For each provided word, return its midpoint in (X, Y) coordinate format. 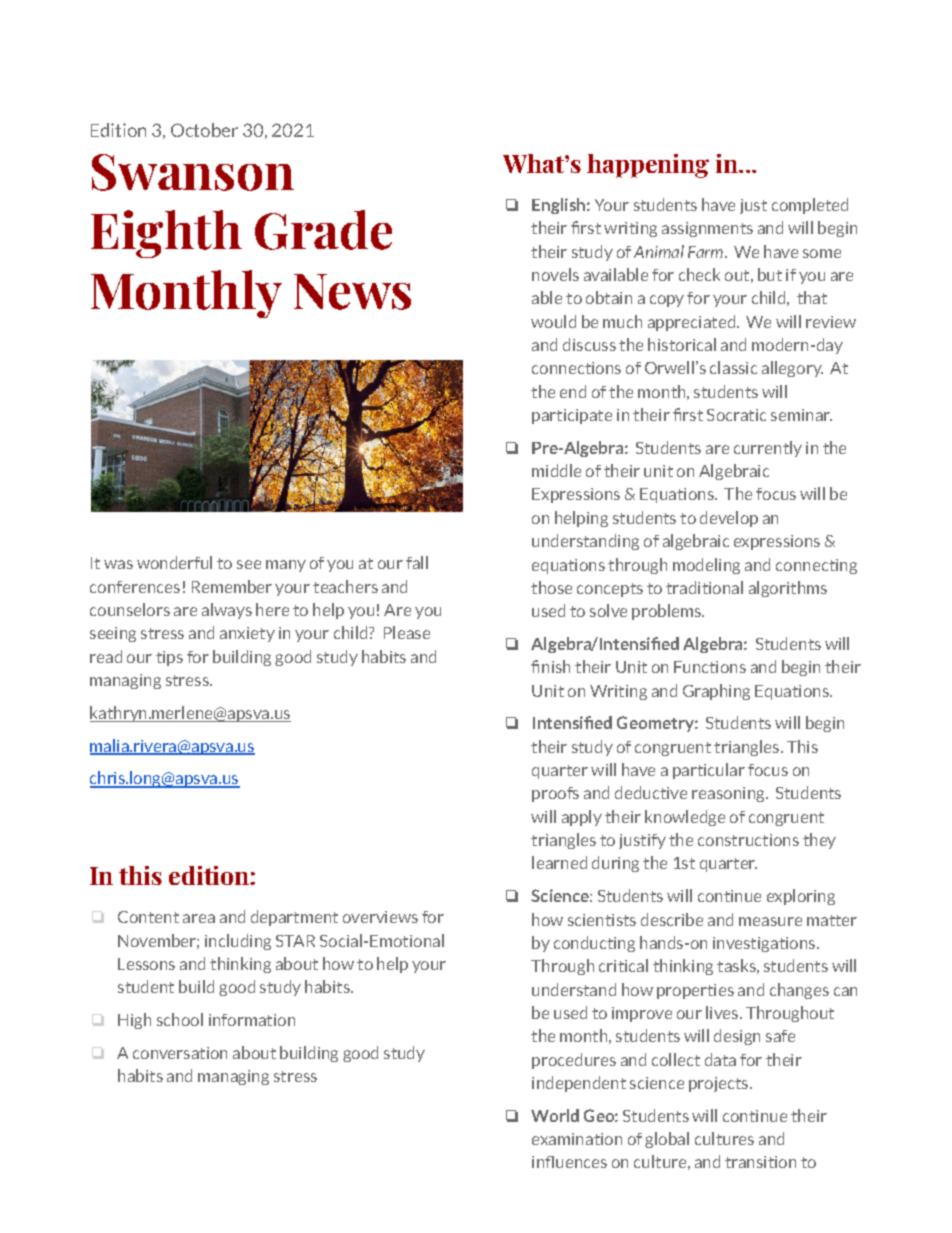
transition (760, 1162)
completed (810, 206)
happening (648, 166)
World (555, 1115)
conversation (180, 1053)
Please (407, 632)
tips (169, 658)
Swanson (193, 172)
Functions (710, 667)
